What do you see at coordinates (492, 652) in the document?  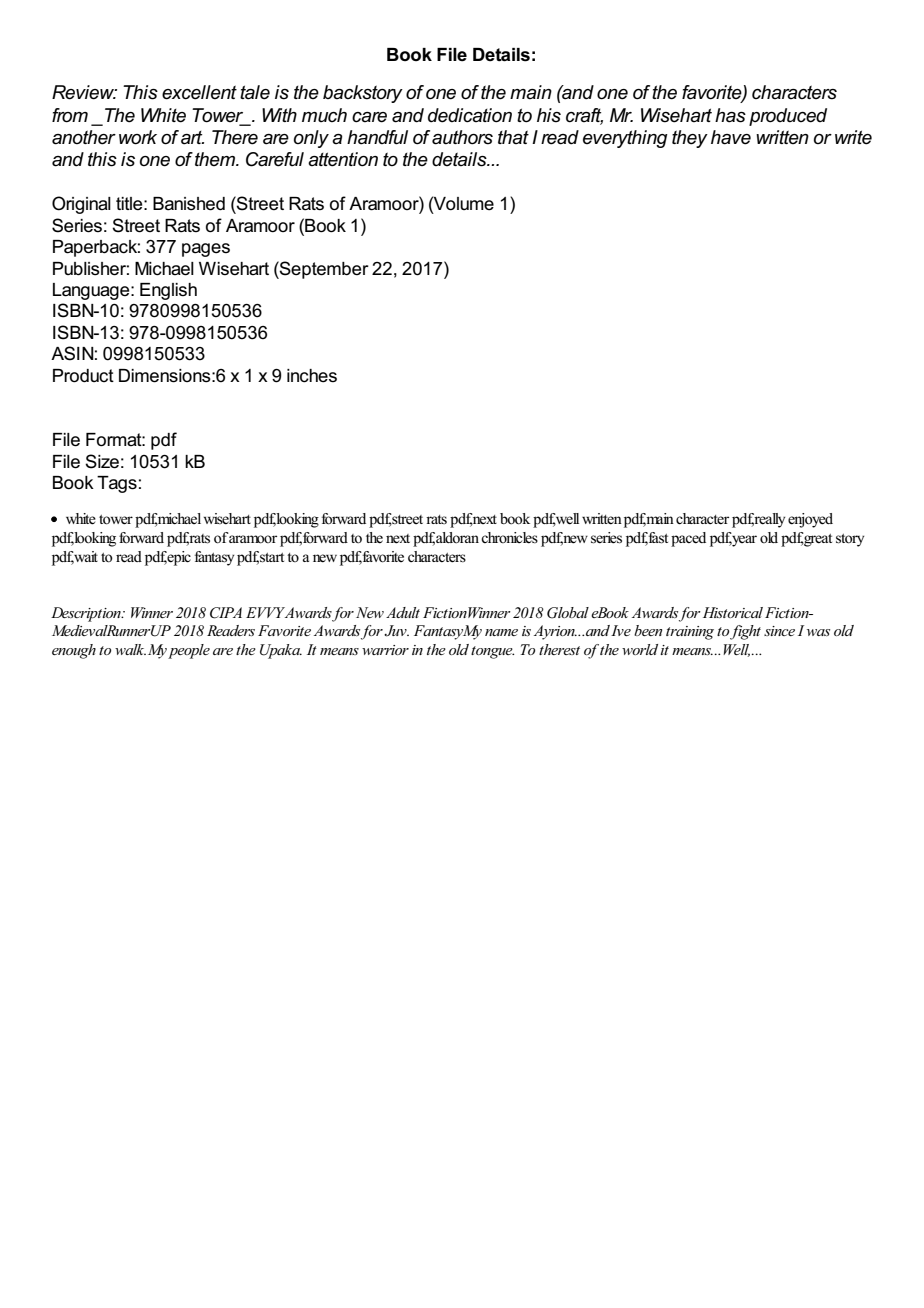 I see `tongue` at bounding box center [492, 652].
